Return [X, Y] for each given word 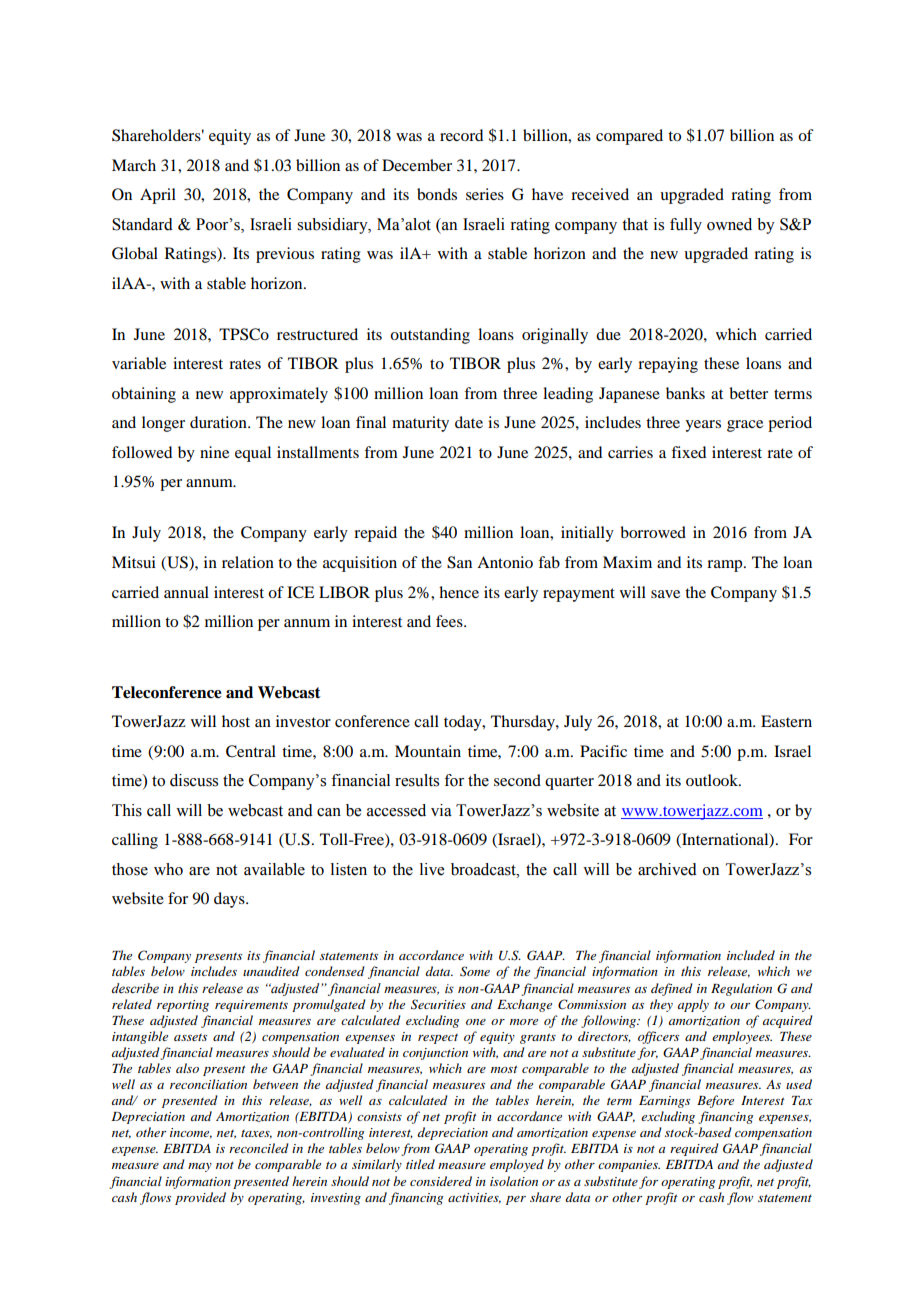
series [485, 194]
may [200, 1167]
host [236, 721]
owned [729, 224]
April [158, 196]
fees [450, 621]
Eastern [786, 721]
